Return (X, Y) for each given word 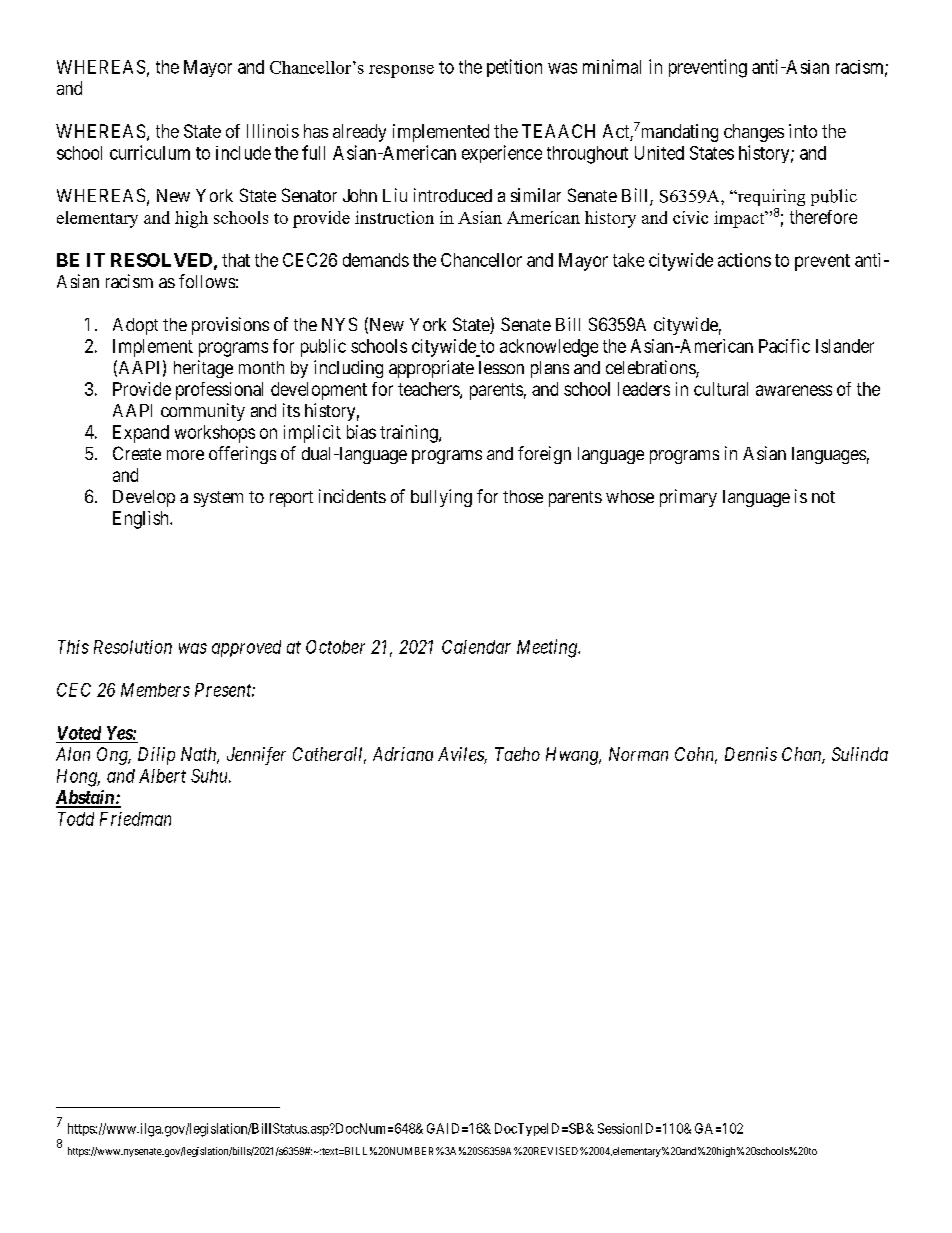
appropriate (431, 369)
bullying (441, 498)
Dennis (751, 754)
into (803, 131)
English (142, 520)
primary (688, 498)
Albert (162, 776)
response (401, 71)
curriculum (150, 152)
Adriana (403, 754)
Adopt (135, 326)
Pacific (784, 346)
